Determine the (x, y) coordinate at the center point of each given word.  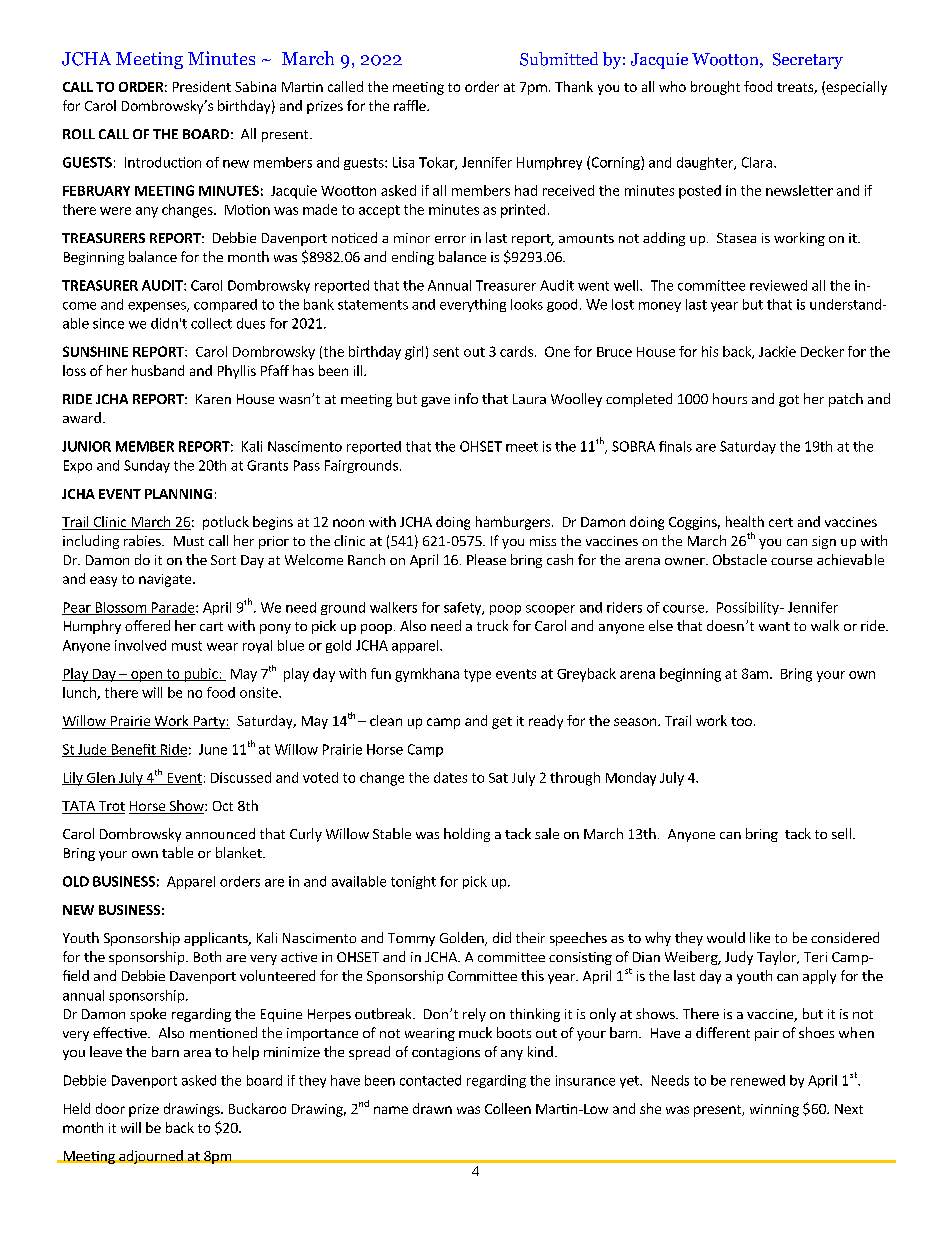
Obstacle (740, 559)
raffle (411, 105)
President (202, 86)
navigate (166, 580)
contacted (430, 1080)
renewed (758, 1080)
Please (486, 559)
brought (715, 88)
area (197, 1053)
